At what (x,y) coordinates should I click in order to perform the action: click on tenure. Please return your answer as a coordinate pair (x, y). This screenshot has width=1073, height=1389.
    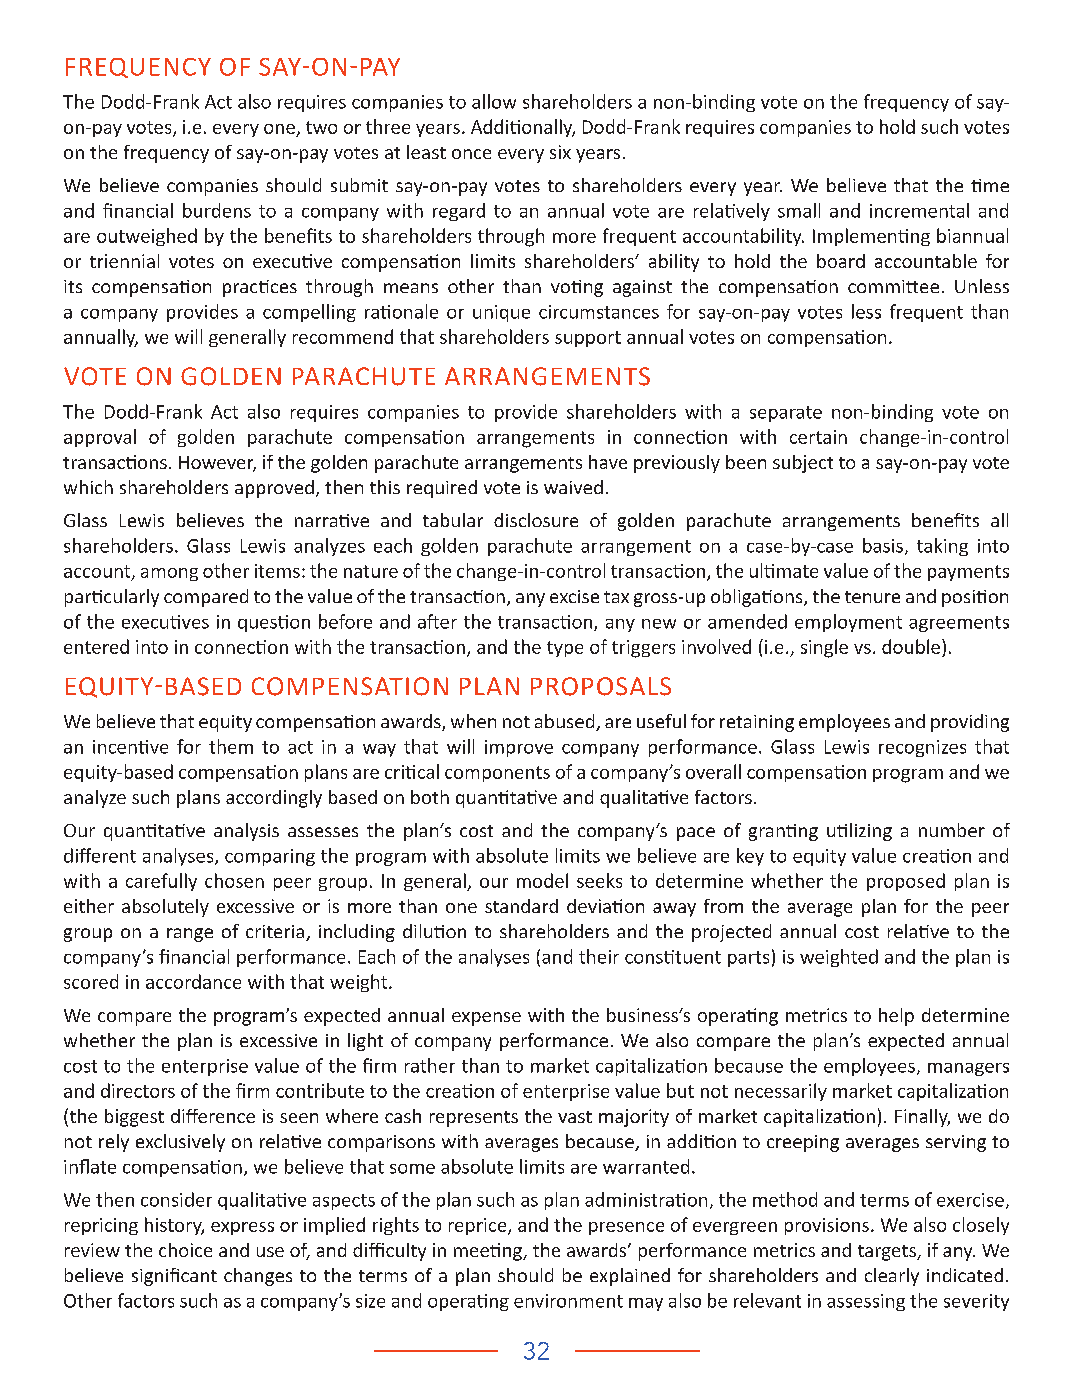
    Looking at the image, I should click on (872, 597).
